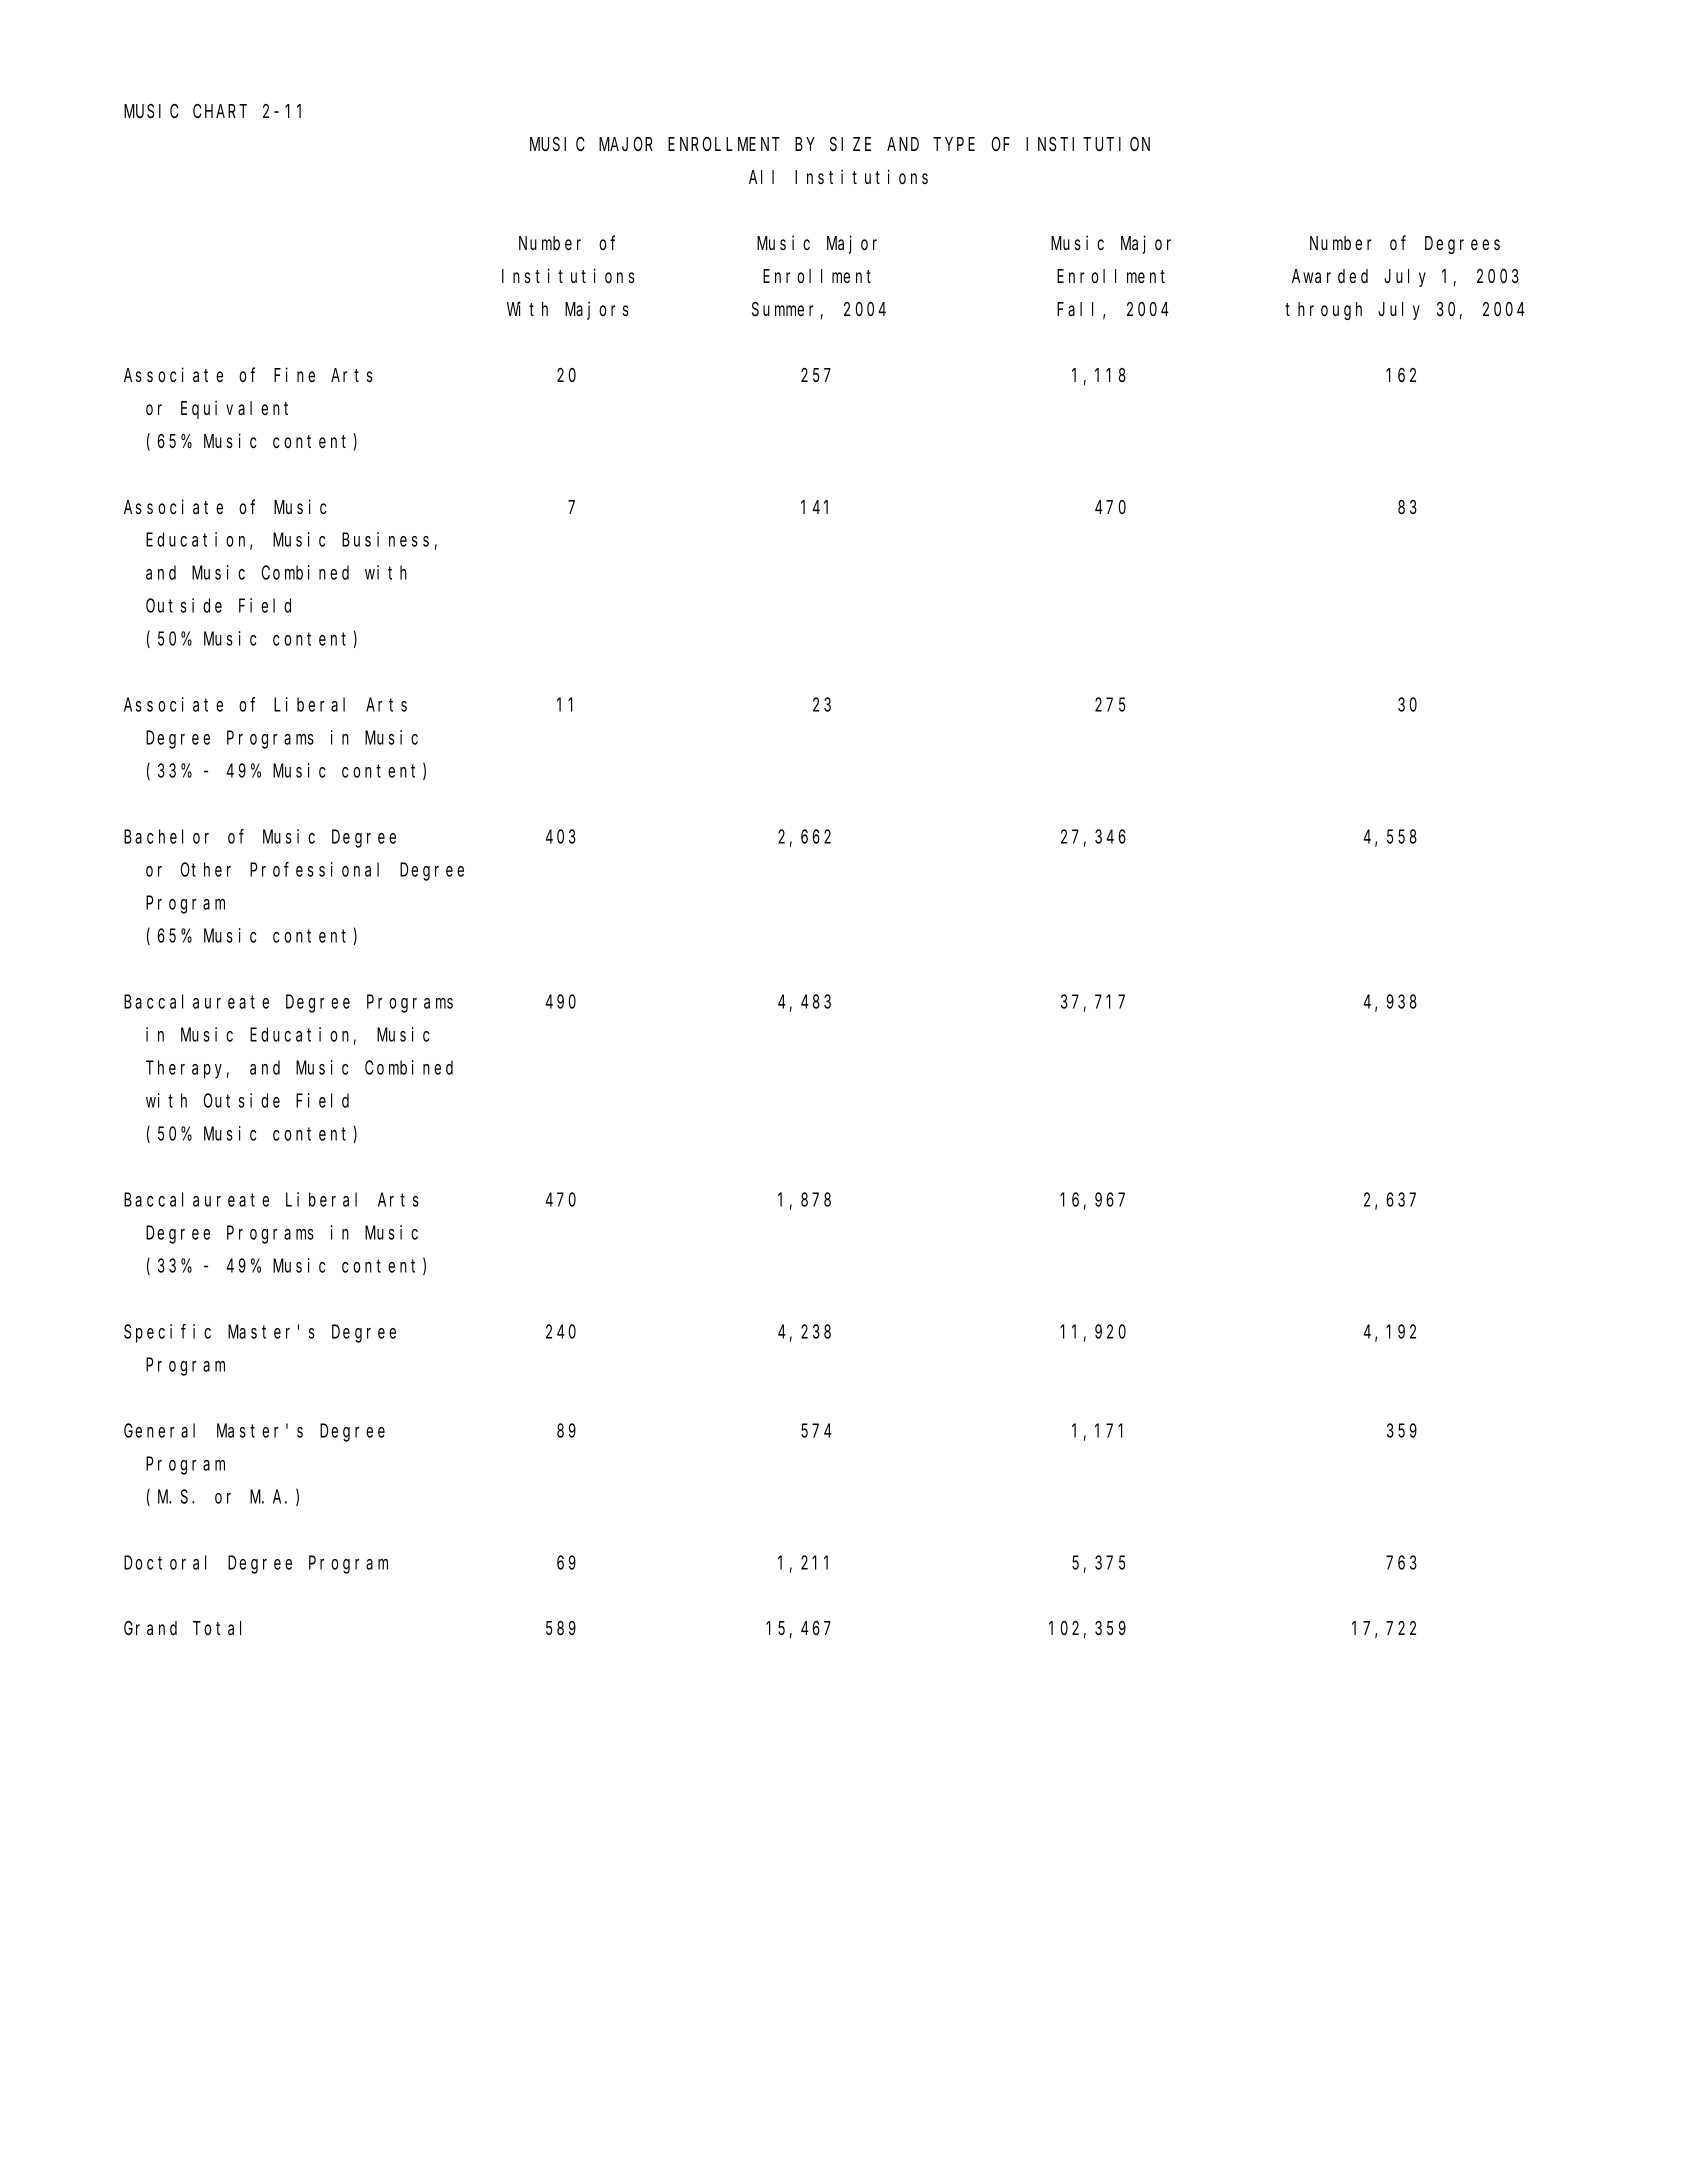 Image resolution: width=1682 pixels, height=2177 pixels. What do you see at coordinates (187, 1069) in the image?
I see `Therapy` at bounding box center [187, 1069].
